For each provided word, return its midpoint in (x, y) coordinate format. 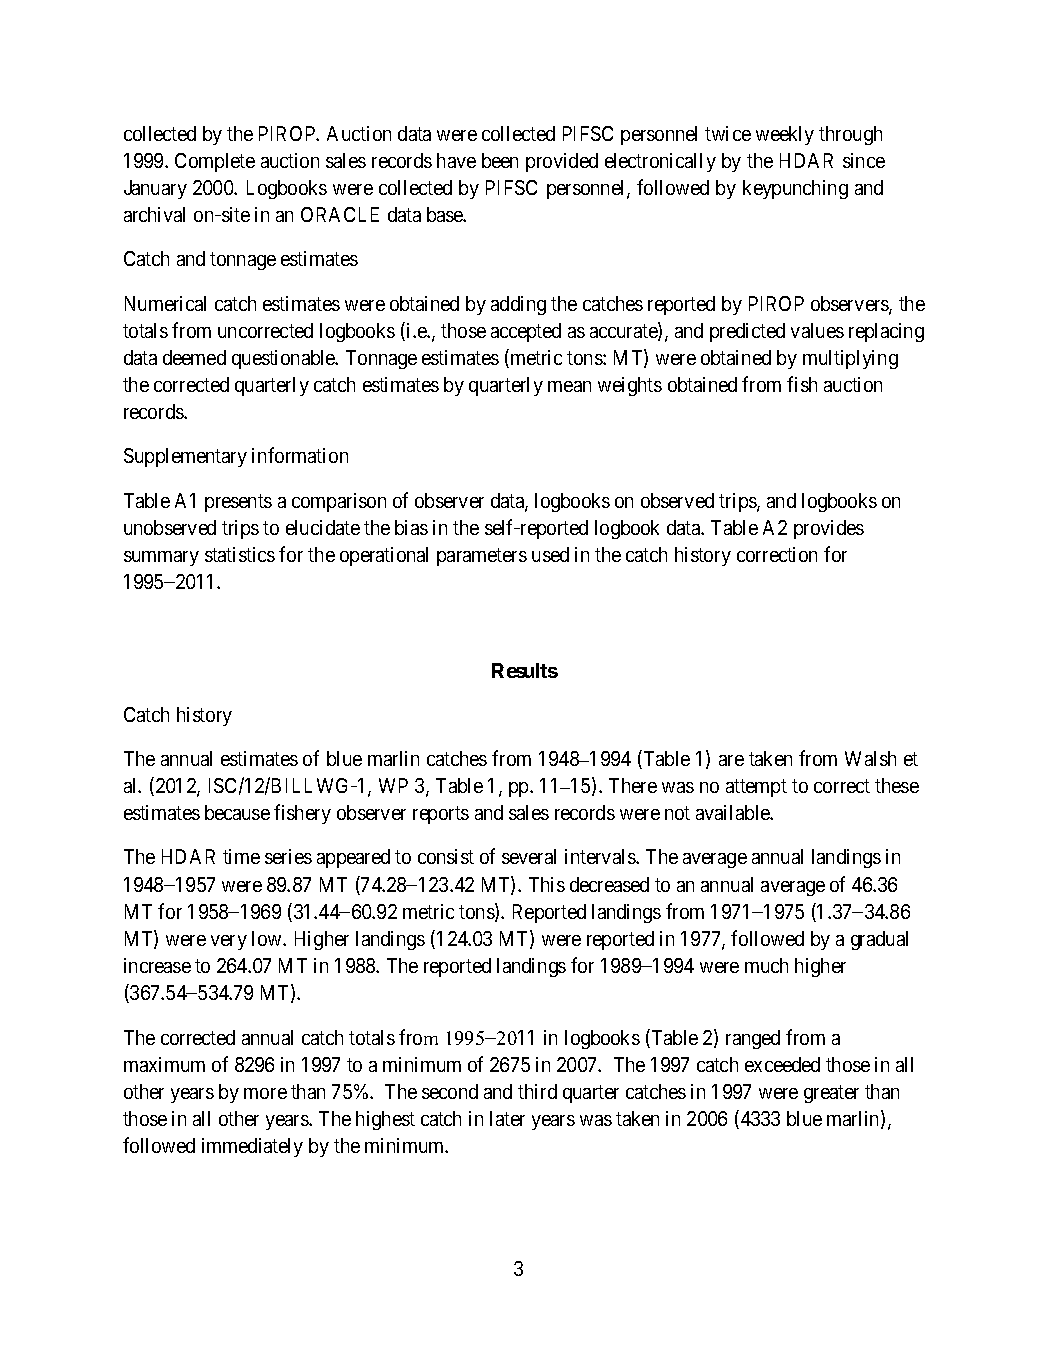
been (500, 160)
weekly (785, 135)
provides (829, 529)
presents (238, 503)
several (529, 856)
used (550, 554)
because (237, 812)
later (507, 1118)
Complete (215, 162)
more (265, 1093)
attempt (756, 788)
